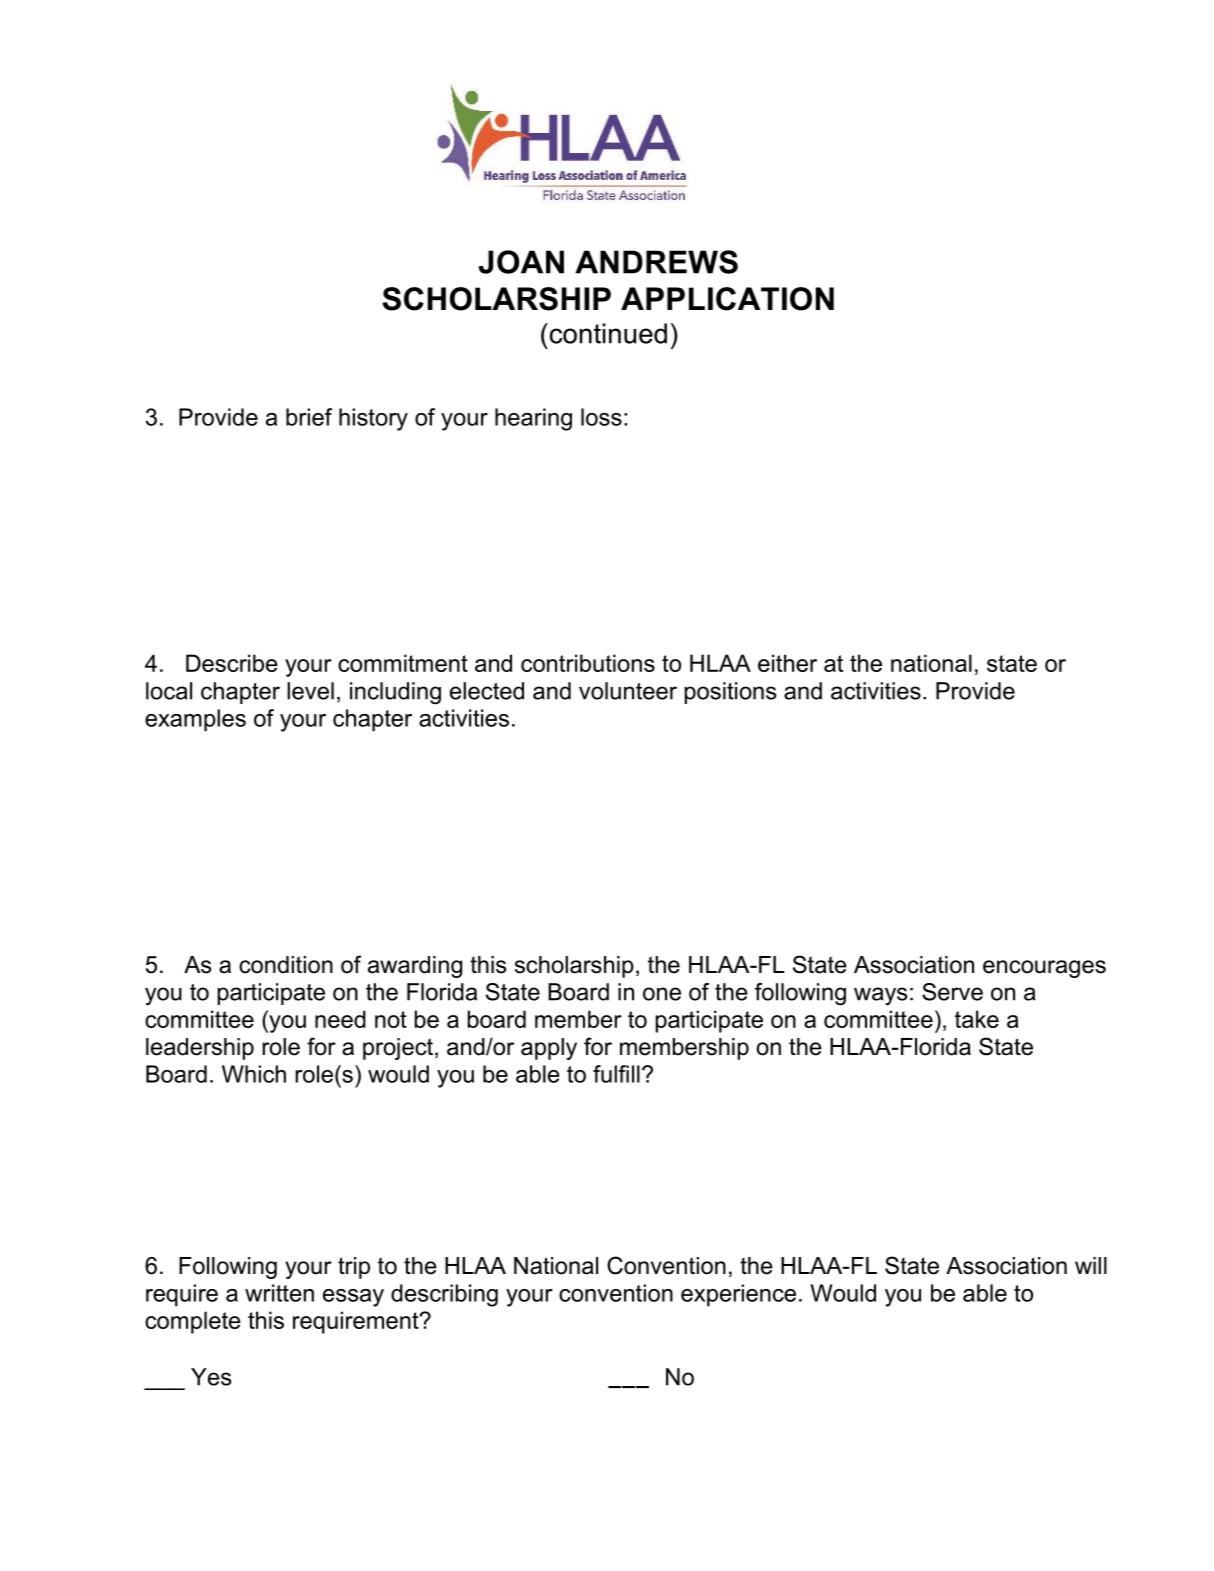 The width and height of the screenshot is (1214, 1571). I want to click on contributions, so click(588, 663).
